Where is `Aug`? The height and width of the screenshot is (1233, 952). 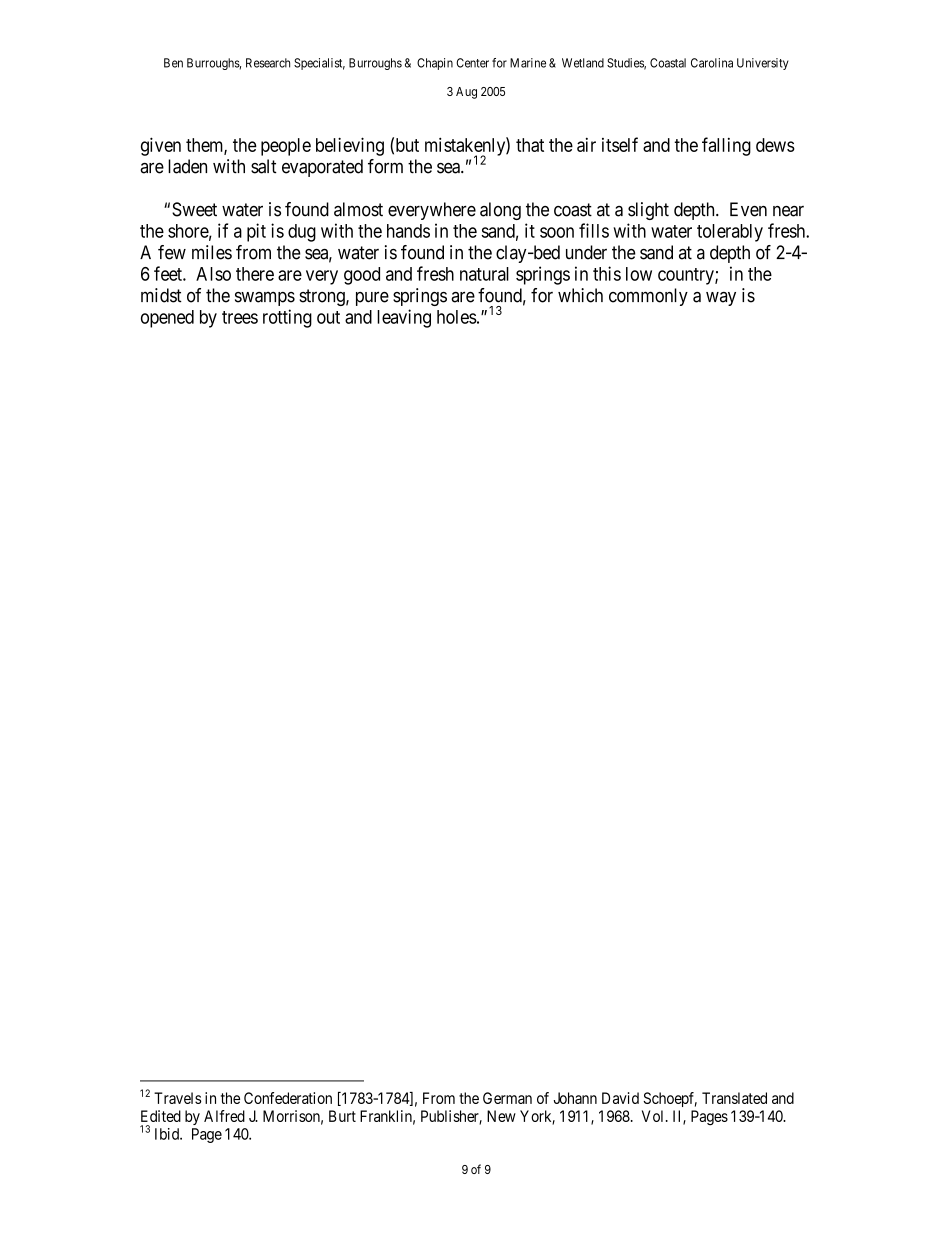 Aug is located at coordinates (466, 93).
